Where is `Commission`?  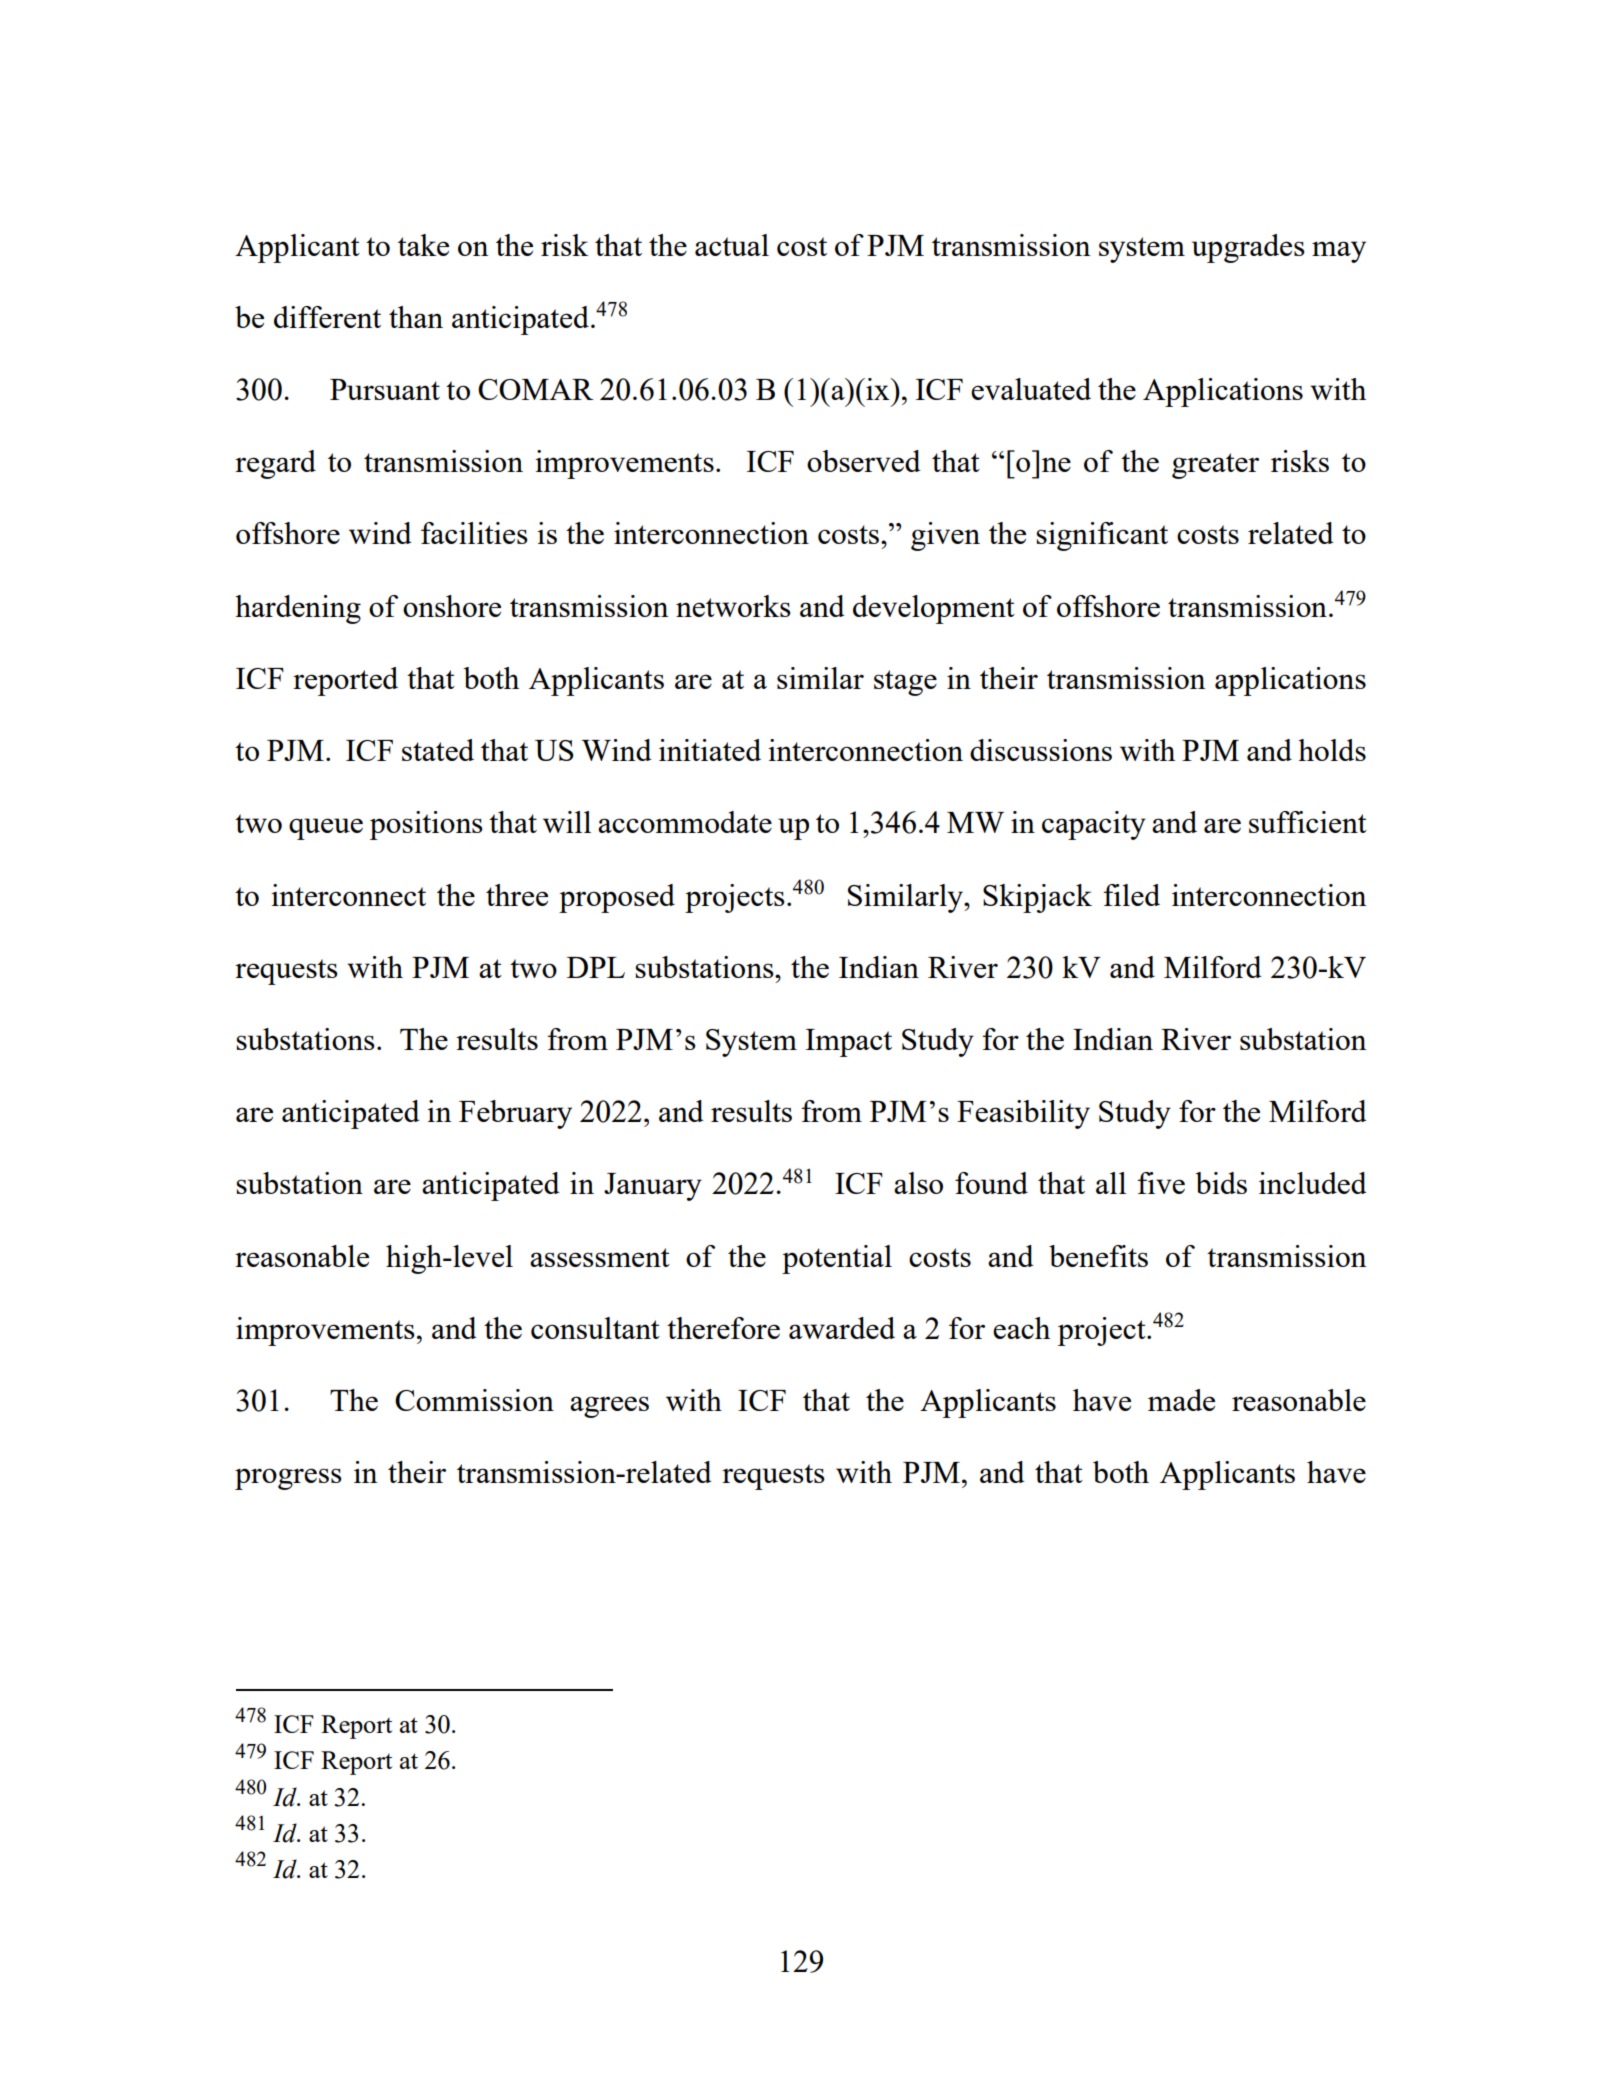 Commission is located at coordinates (474, 1400).
